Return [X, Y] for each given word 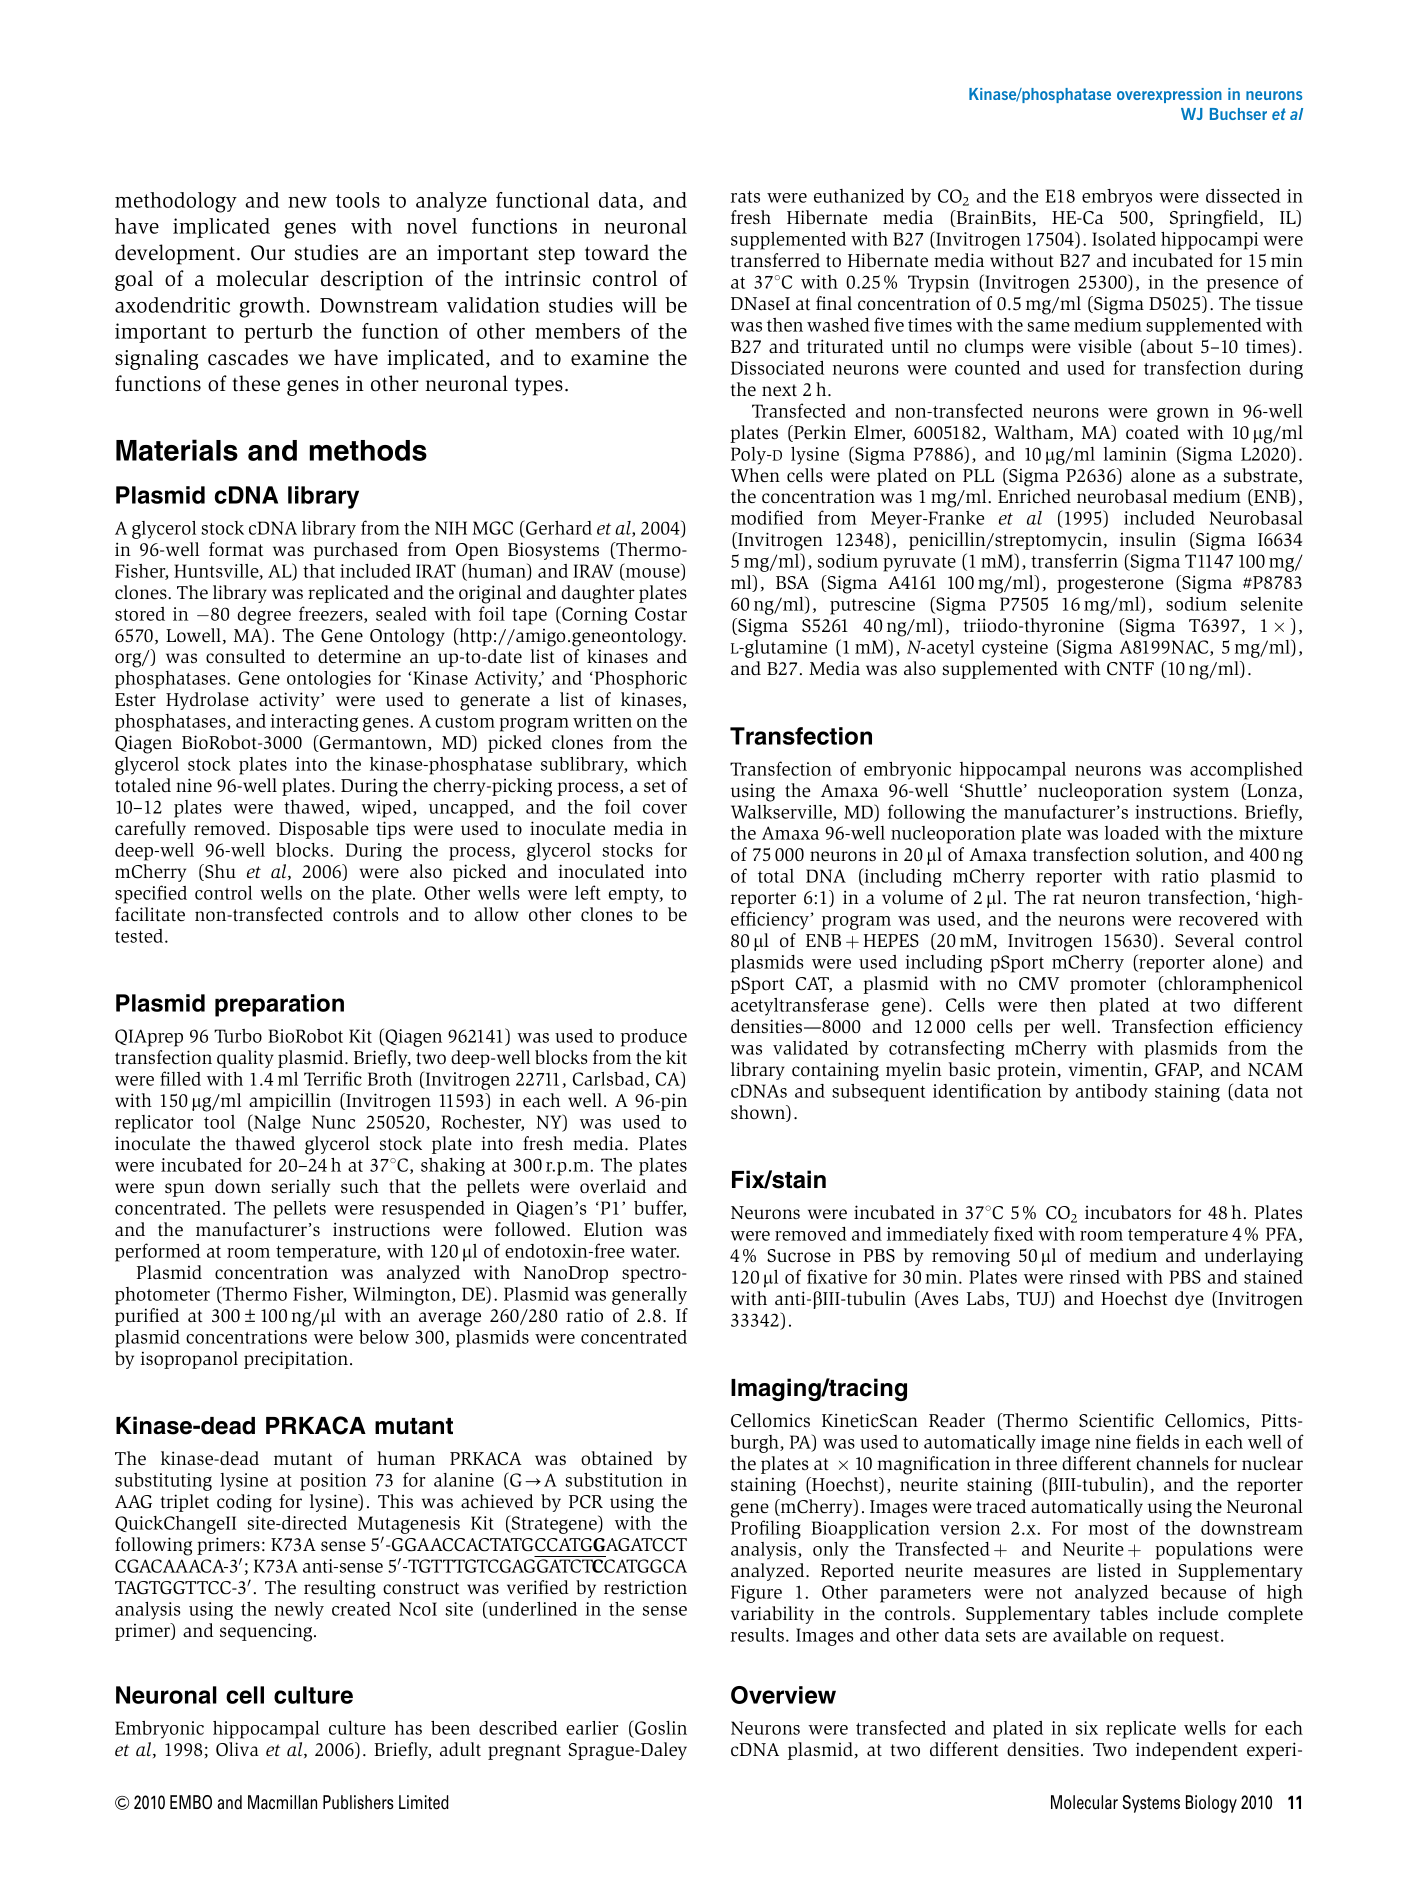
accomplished [1246, 771]
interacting [314, 723]
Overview [783, 1695]
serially [300, 1188]
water [654, 1252]
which [662, 764]
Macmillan [282, 1802]
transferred [775, 260]
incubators [1128, 1212]
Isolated [1124, 239]
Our [268, 253]
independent [1187, 1751]
